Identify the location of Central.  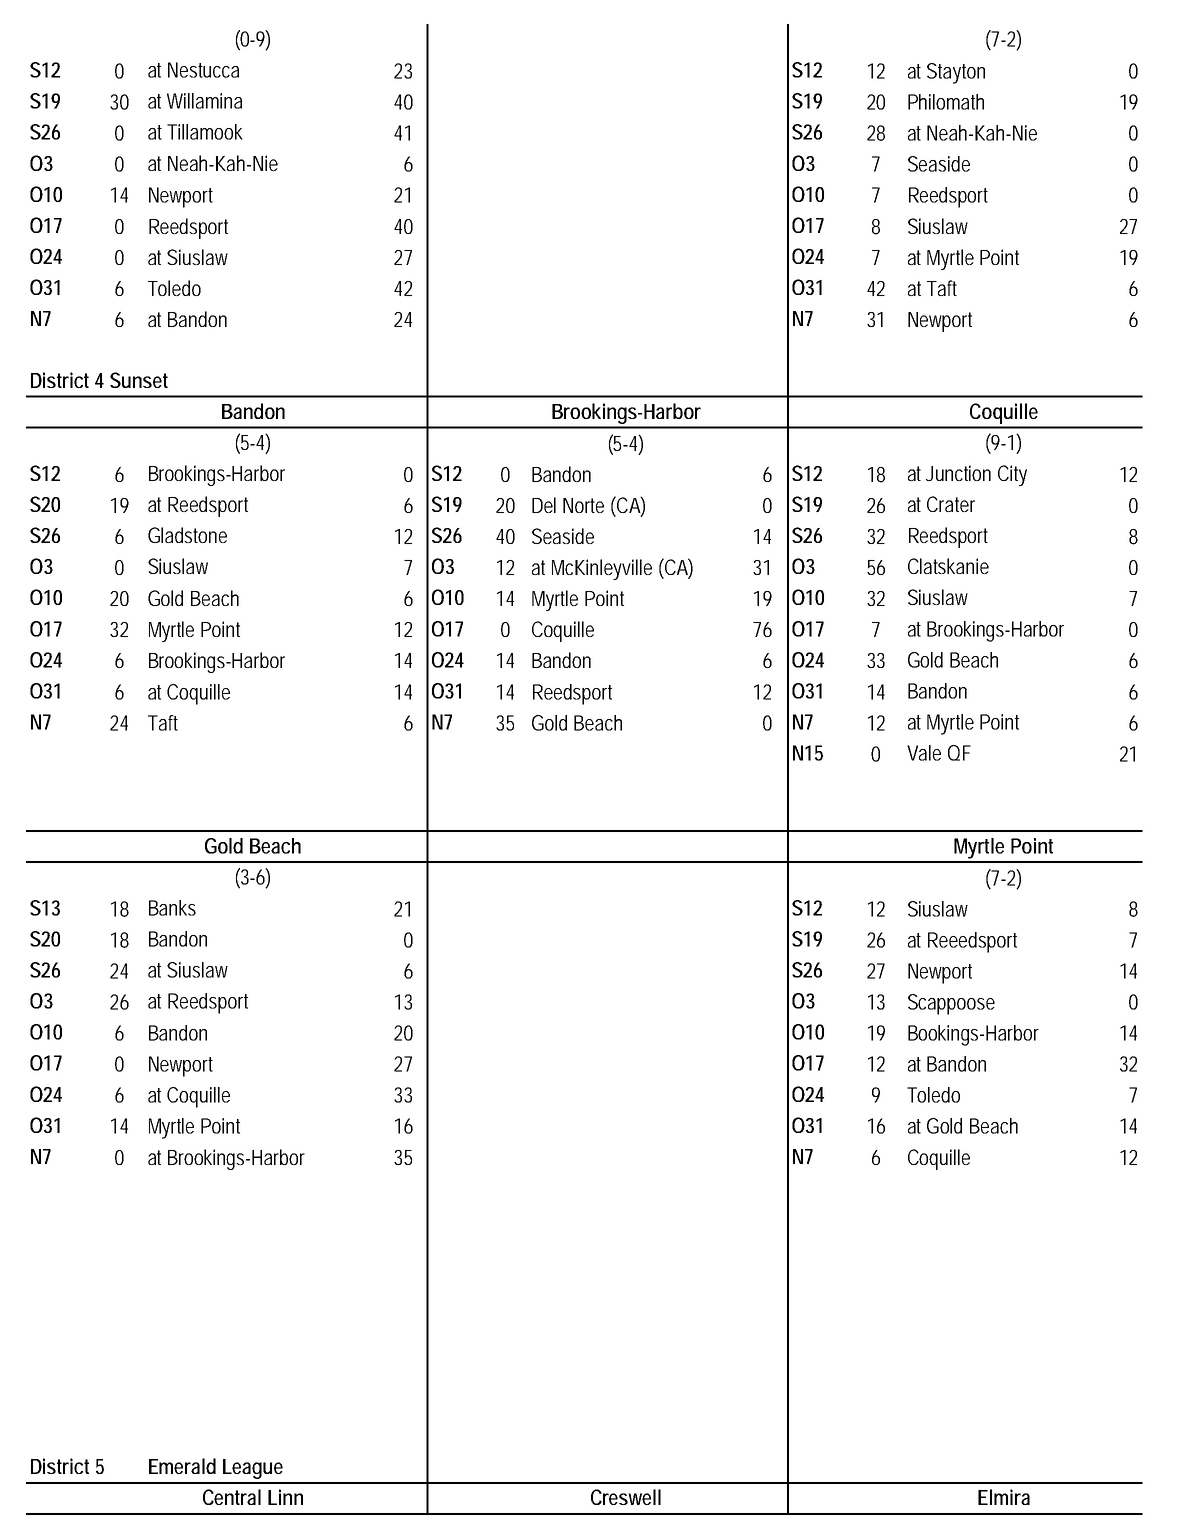
(232, 1497).
